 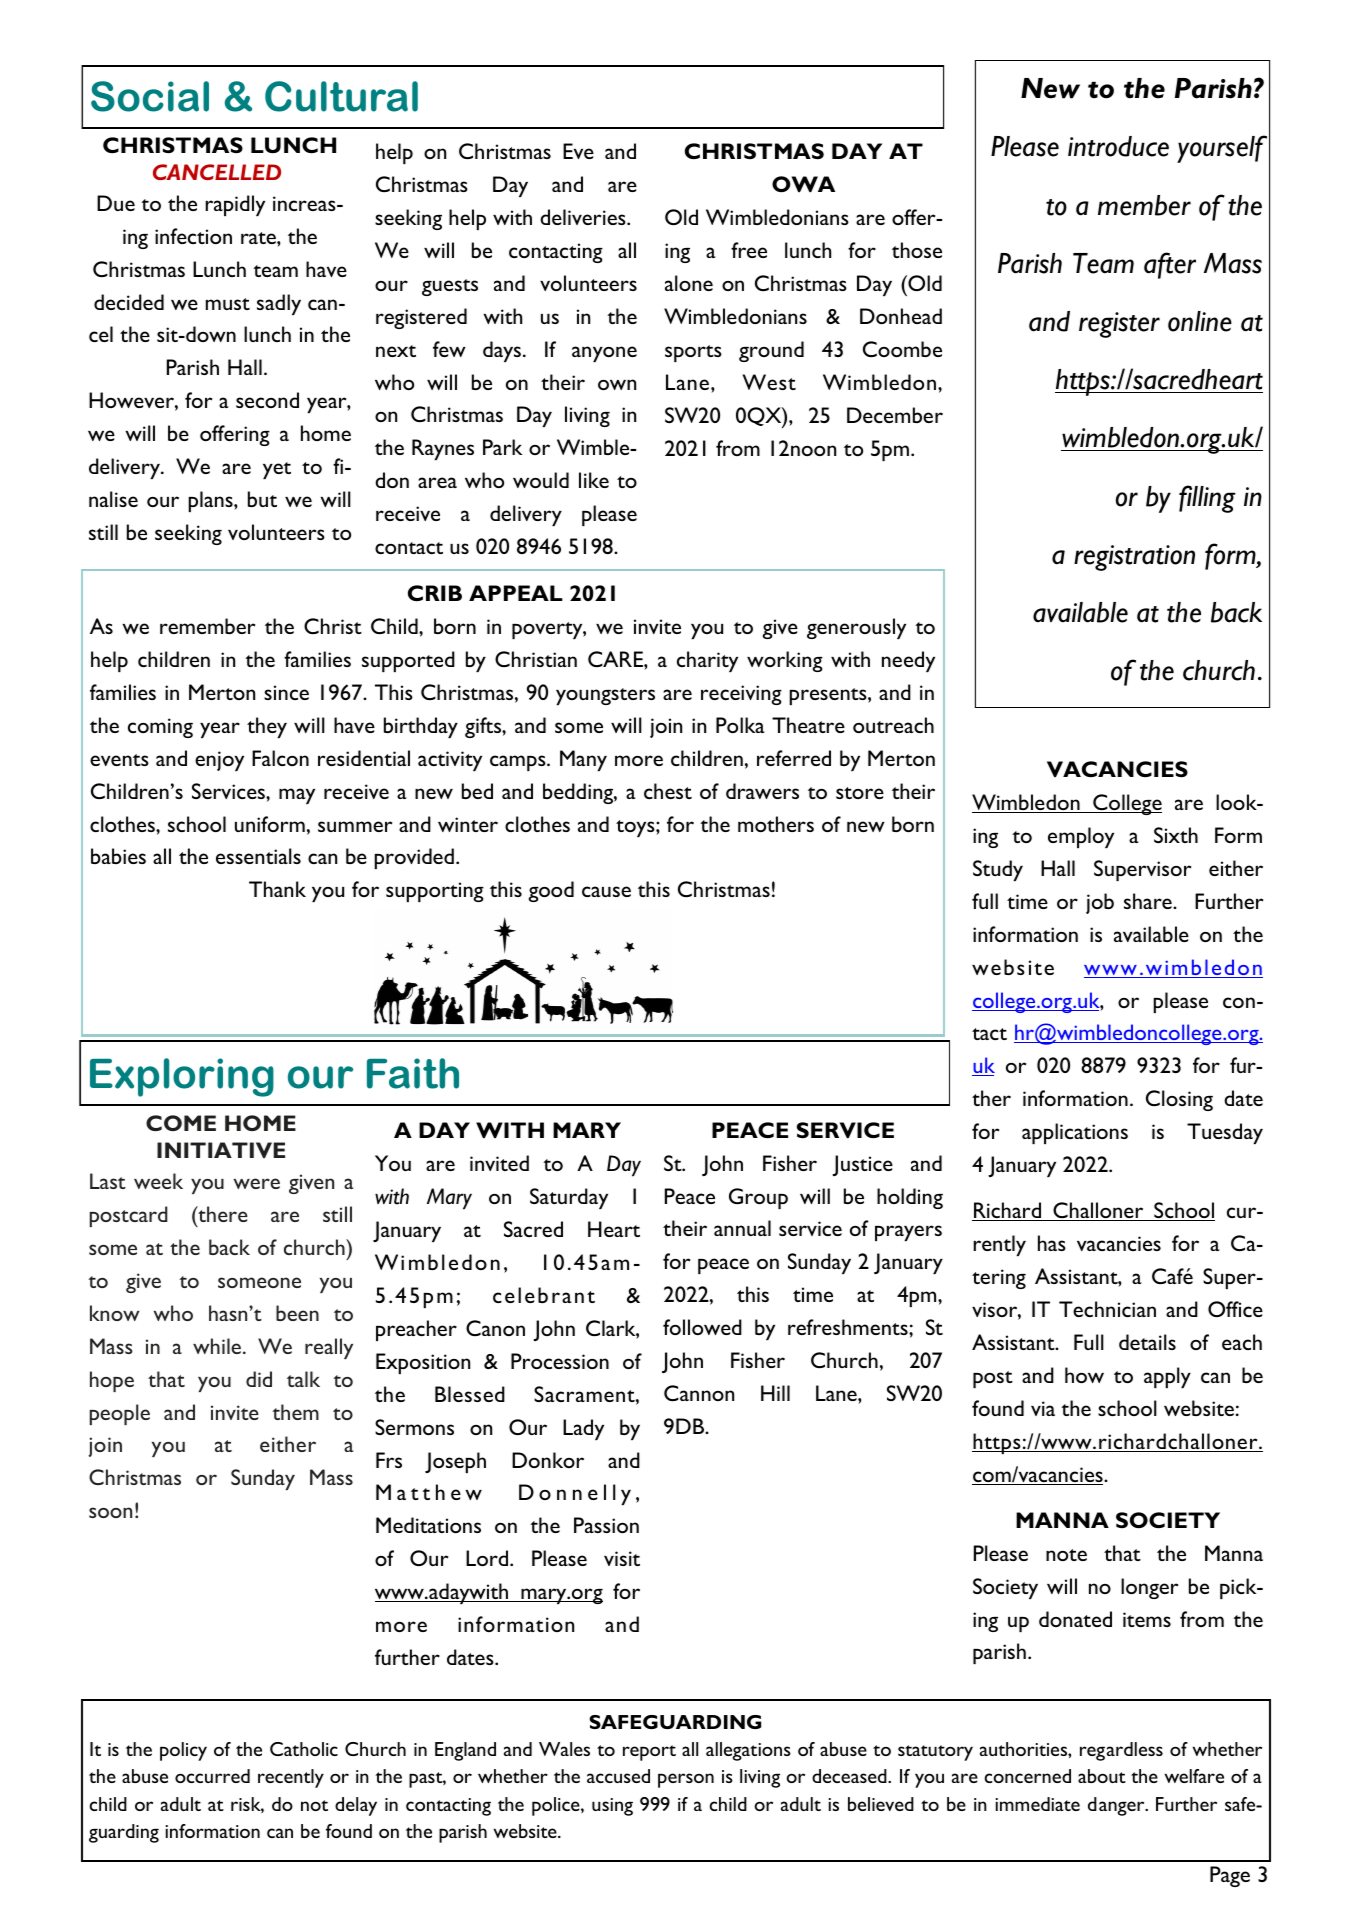 I want to click on employ, so click(x=1081, y=837).
